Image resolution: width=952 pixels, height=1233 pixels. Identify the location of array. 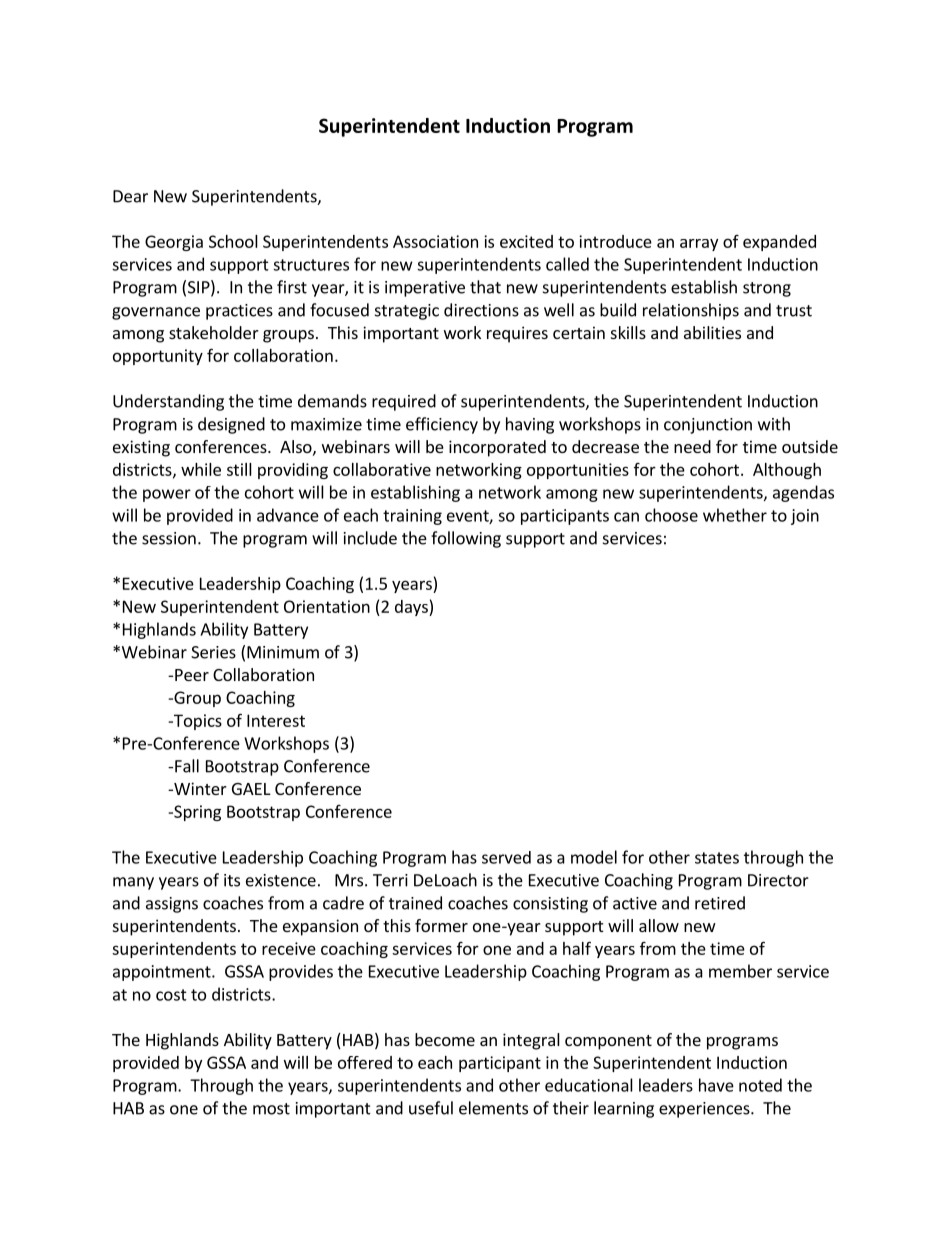
(699, 245).
